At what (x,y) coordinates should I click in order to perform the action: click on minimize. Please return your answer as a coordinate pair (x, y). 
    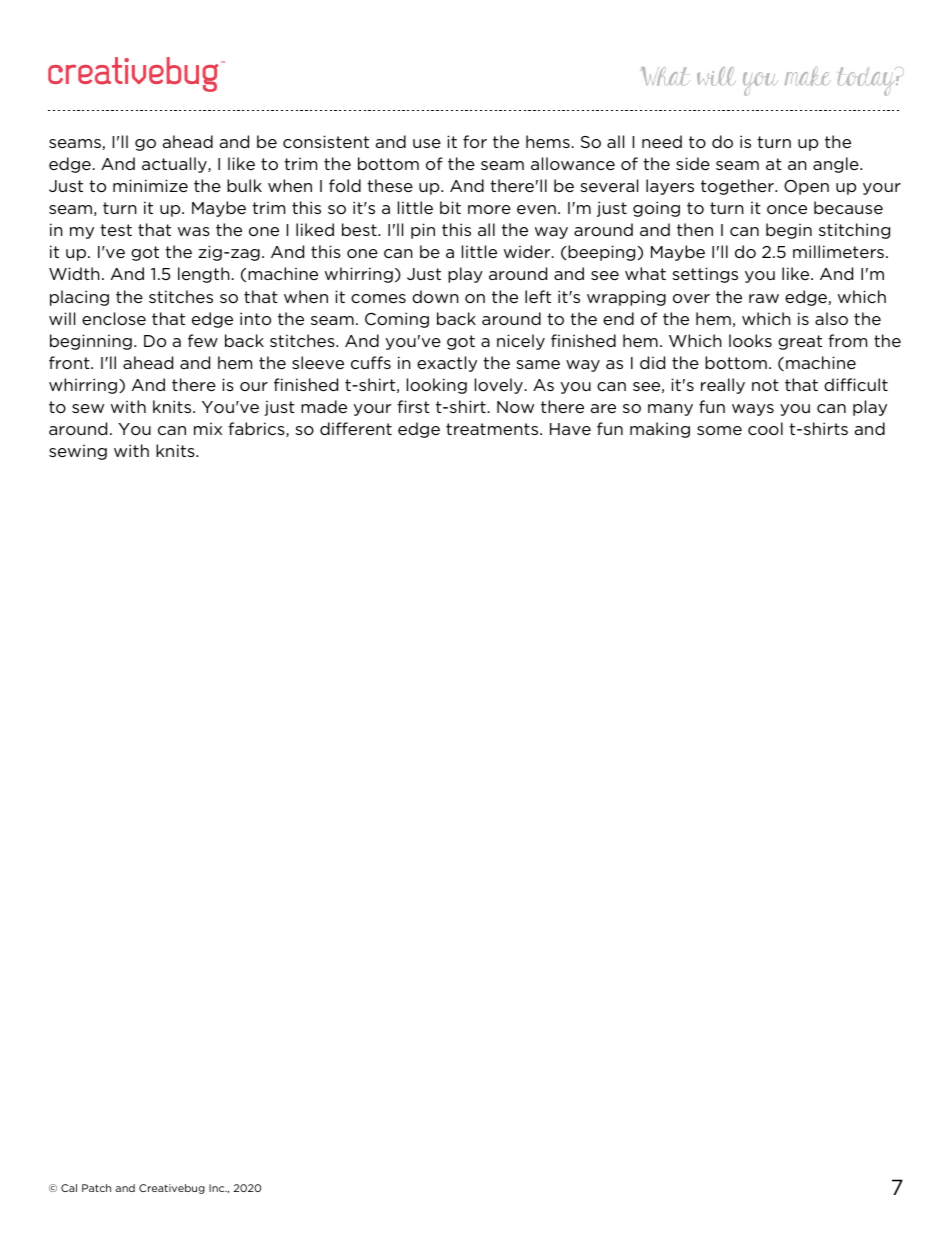
    Looking at the image, I should click on (150, 185).
